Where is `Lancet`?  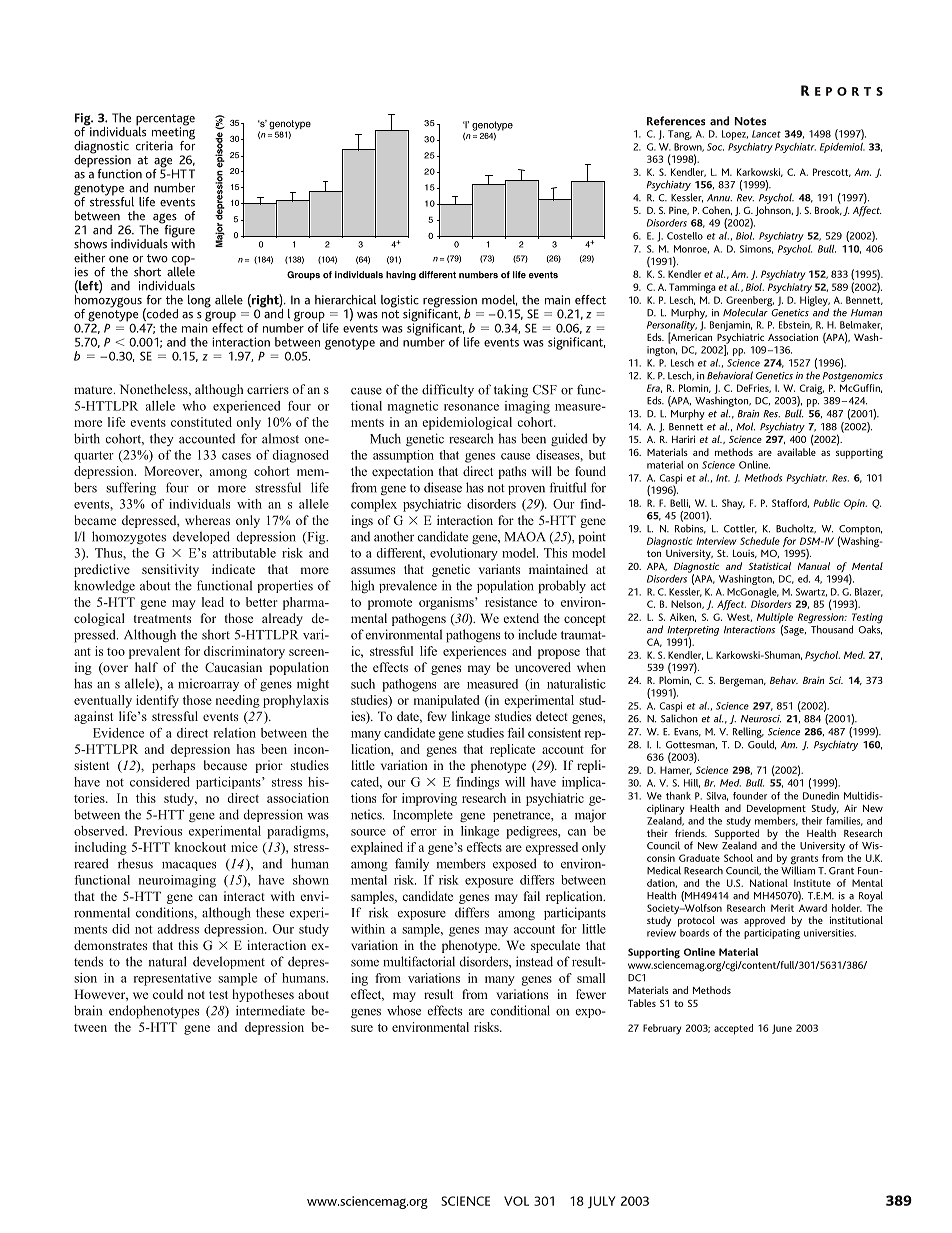 Lancet is located at coordinates (766, 134).
